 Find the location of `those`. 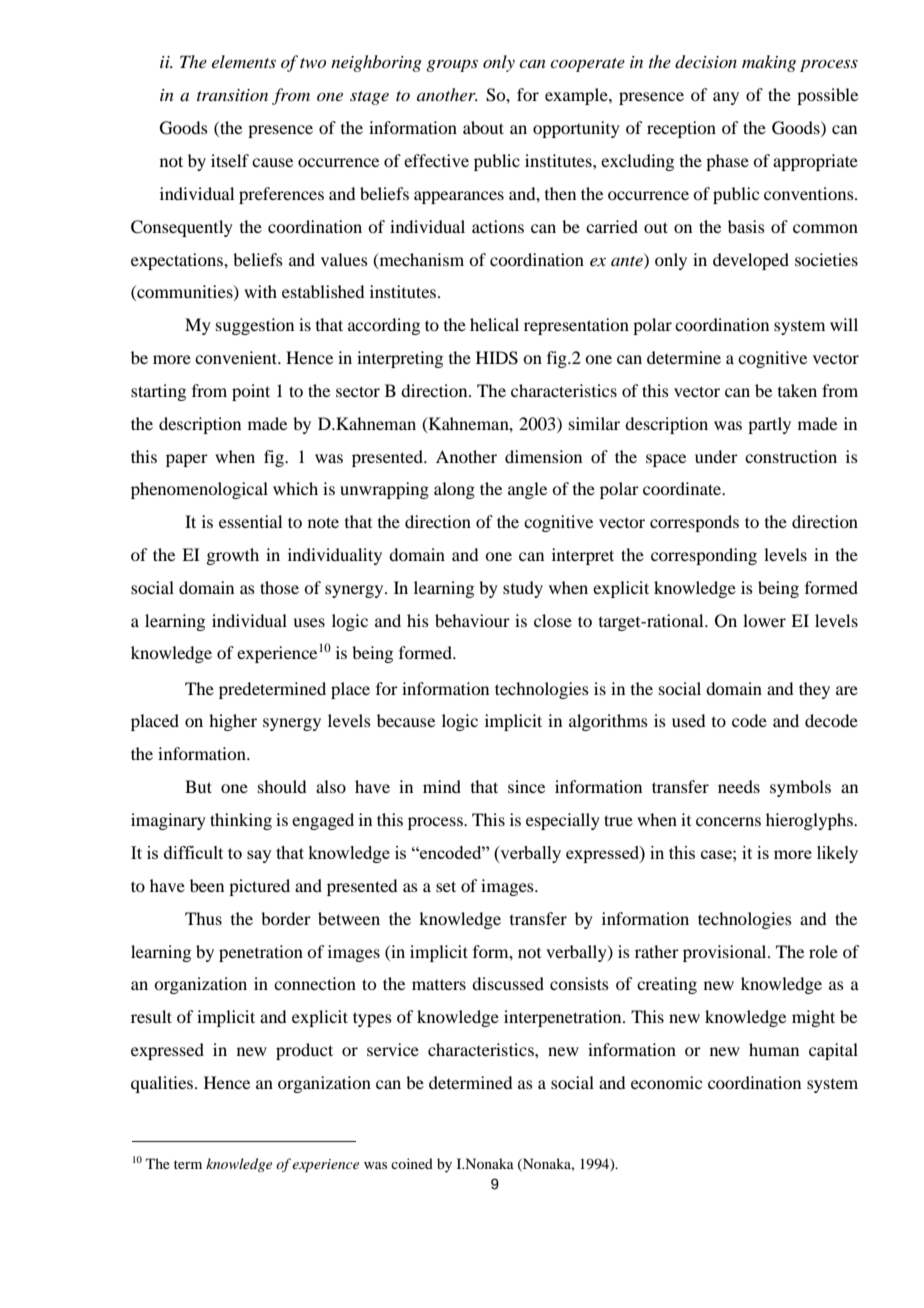

those is located at coordinates (279, 587).
